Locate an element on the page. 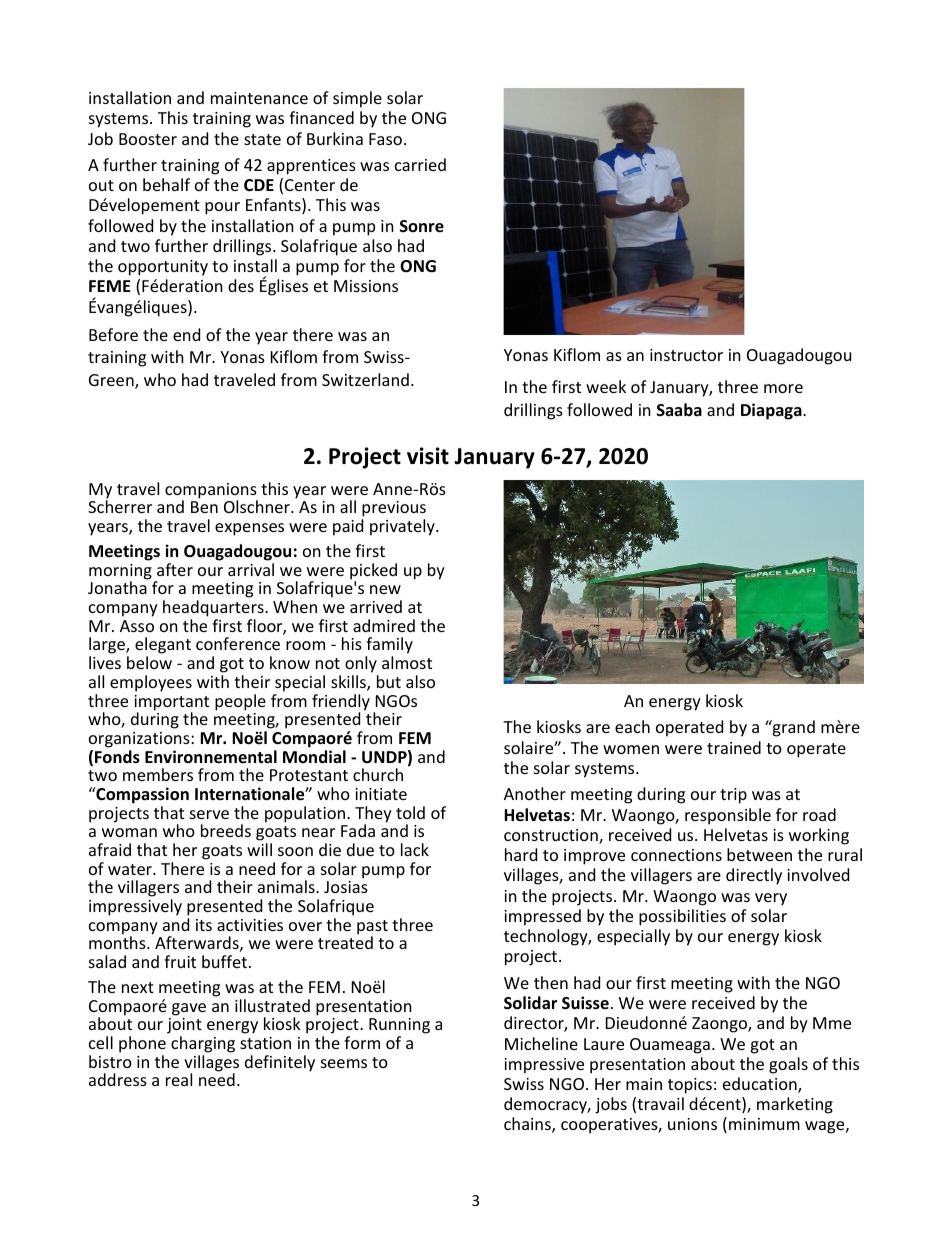 Image resolution: width=952 pixels, height=1233 pixels. companions is located at coordinates (211, 492).
